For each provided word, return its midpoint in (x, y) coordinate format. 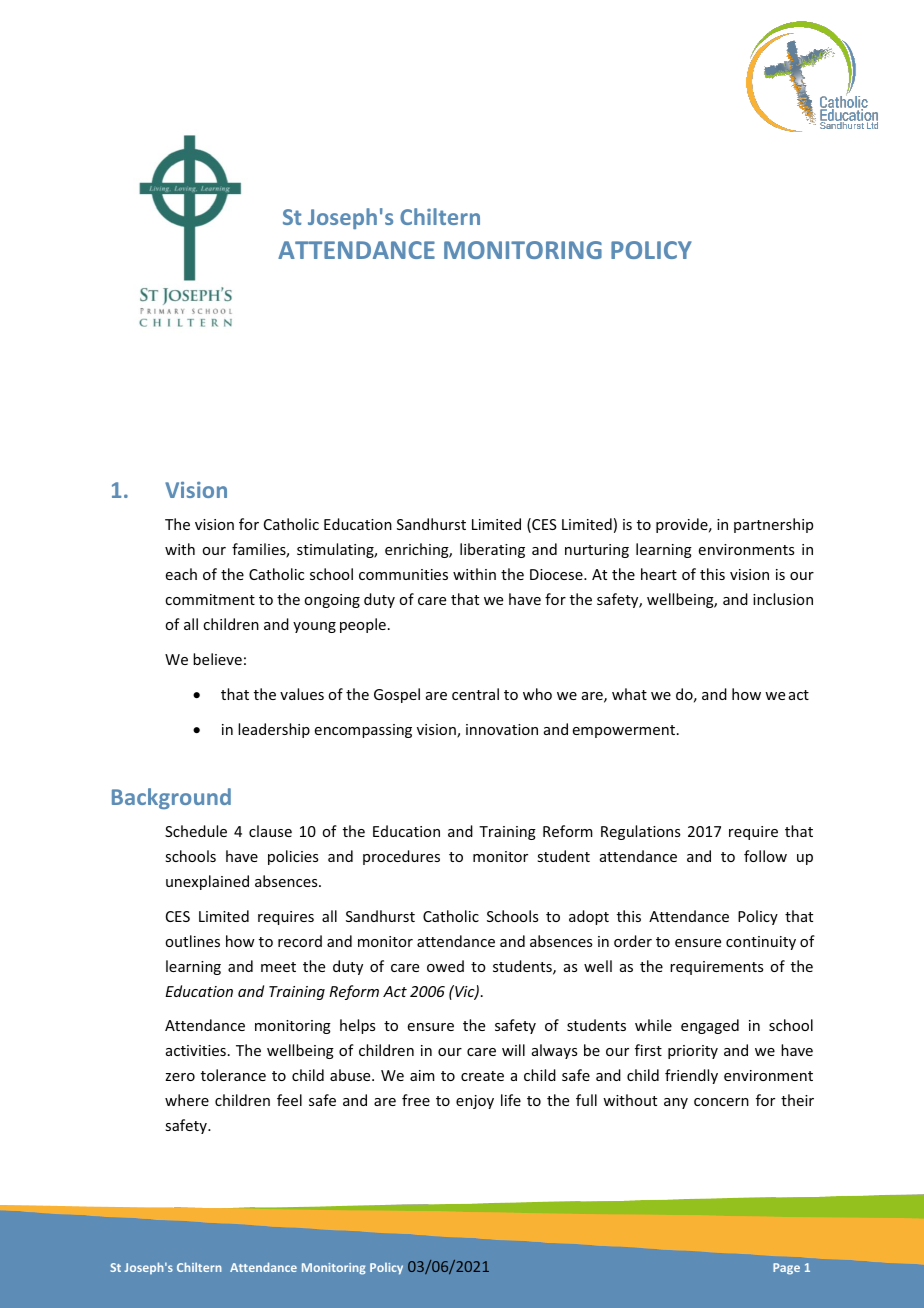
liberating (492, 550)
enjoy (475, 1102)
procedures (401, 857)
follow (765, 856)
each (181, 574)
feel (289, 1100)
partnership (773, 525)
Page (786, 1269)
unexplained (207, 882)
